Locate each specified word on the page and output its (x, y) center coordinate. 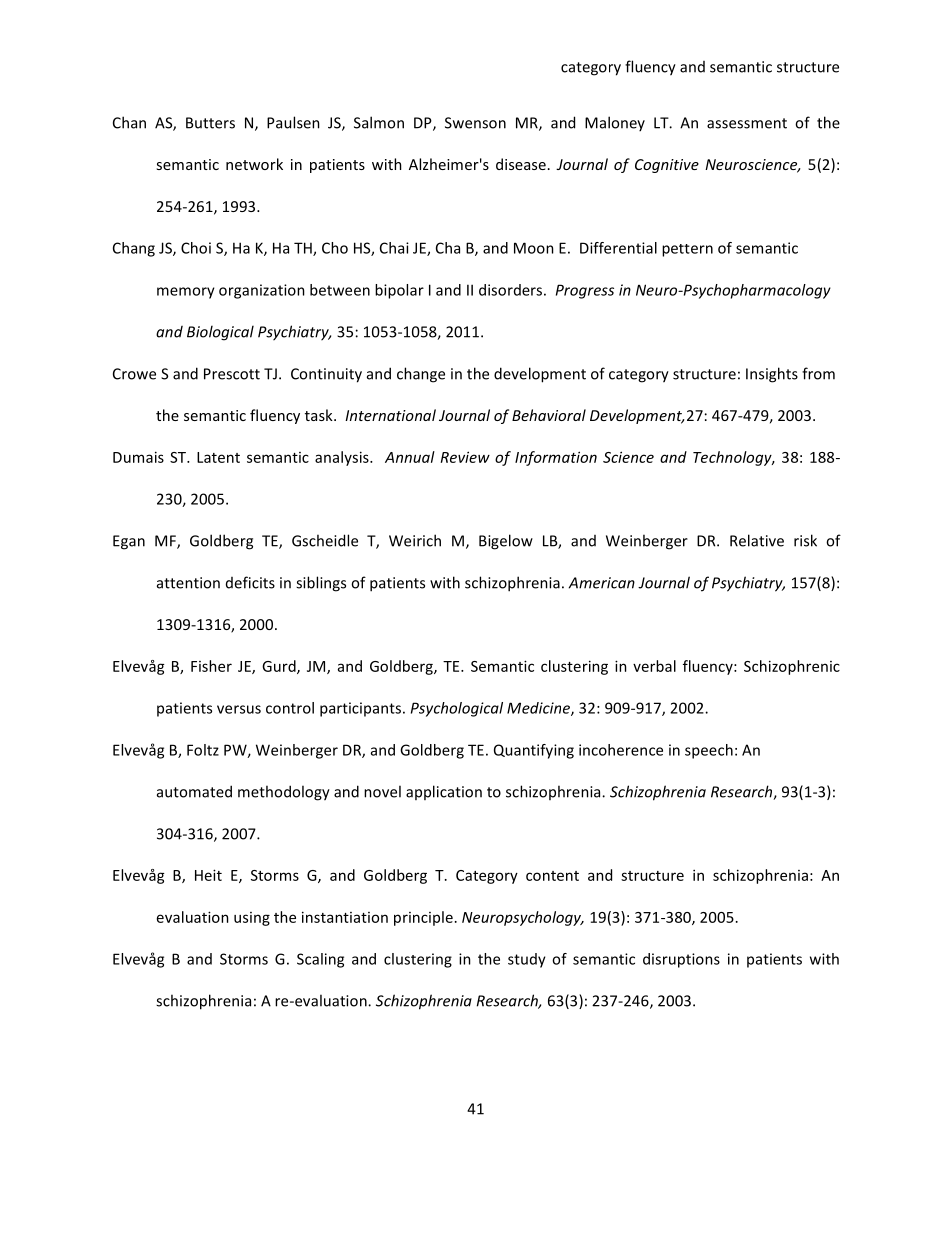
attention (188, 583)
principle (423, 918)
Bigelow (506, 542)
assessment (747, 123)
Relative (757, 540)
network (254, 164)
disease (521, 164)
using (252, 919)
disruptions (681, 960)
